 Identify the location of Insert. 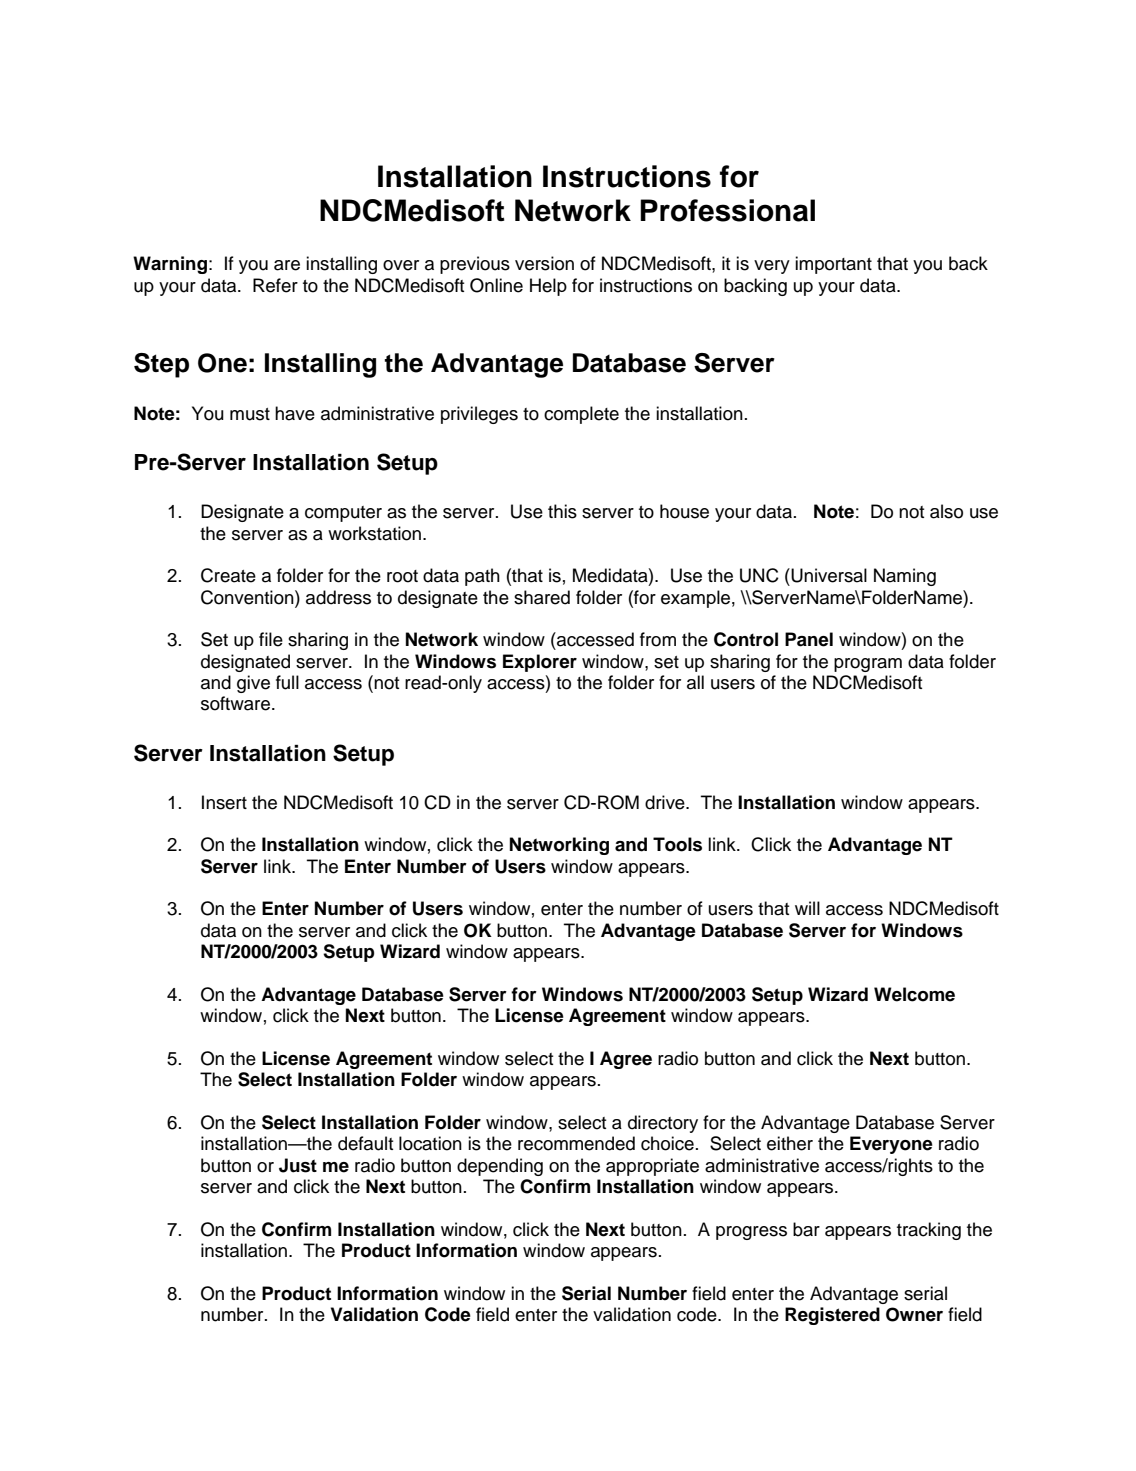
(224, 802).
